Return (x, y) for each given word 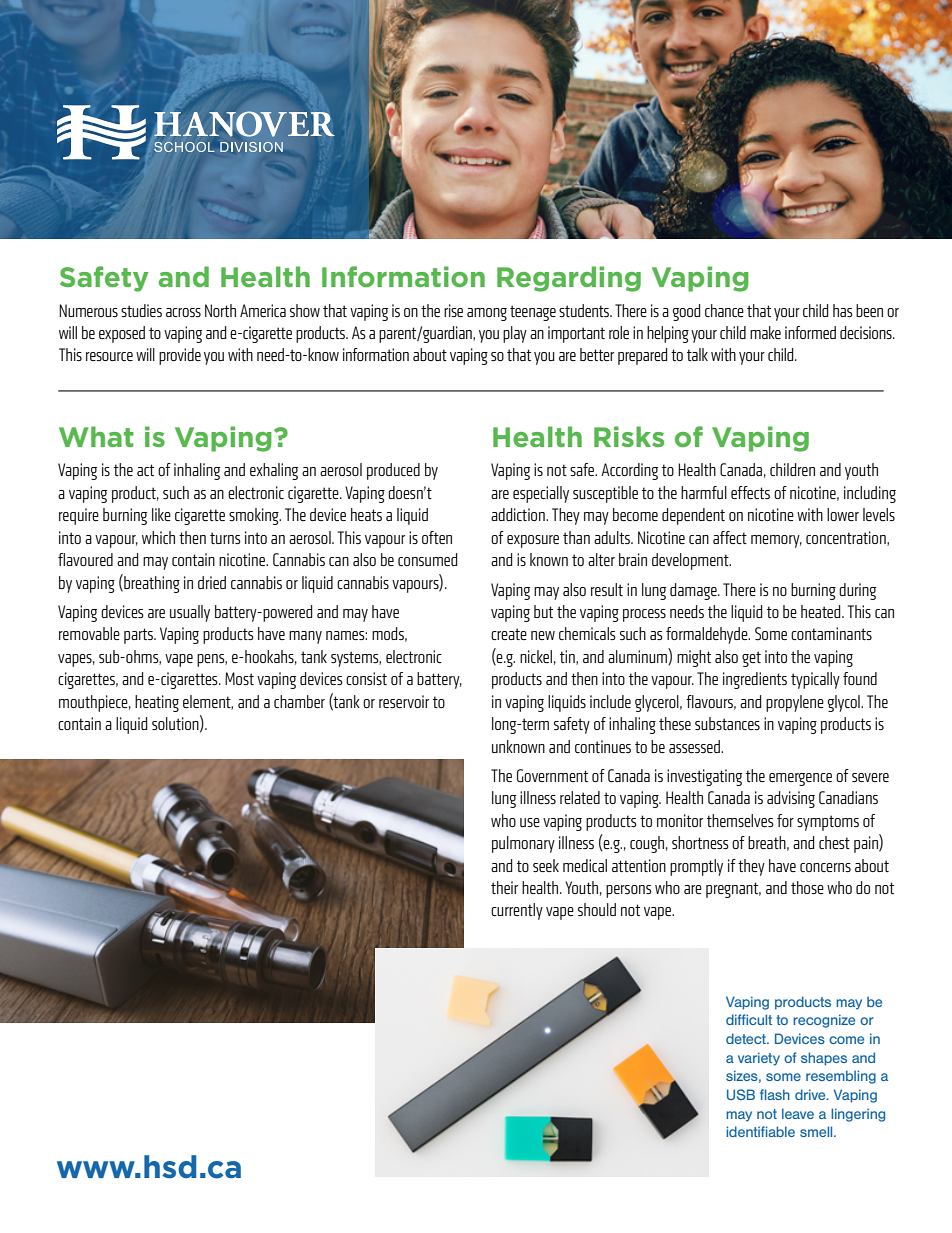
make (765, 332)
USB (741, 1094)
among (487, 314)
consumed (428, 559)
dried (212, 582)
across (183, 312)
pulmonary (523, 844)
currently (517, 911)
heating (157, 703)
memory (776, 541)
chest (834, 842)
